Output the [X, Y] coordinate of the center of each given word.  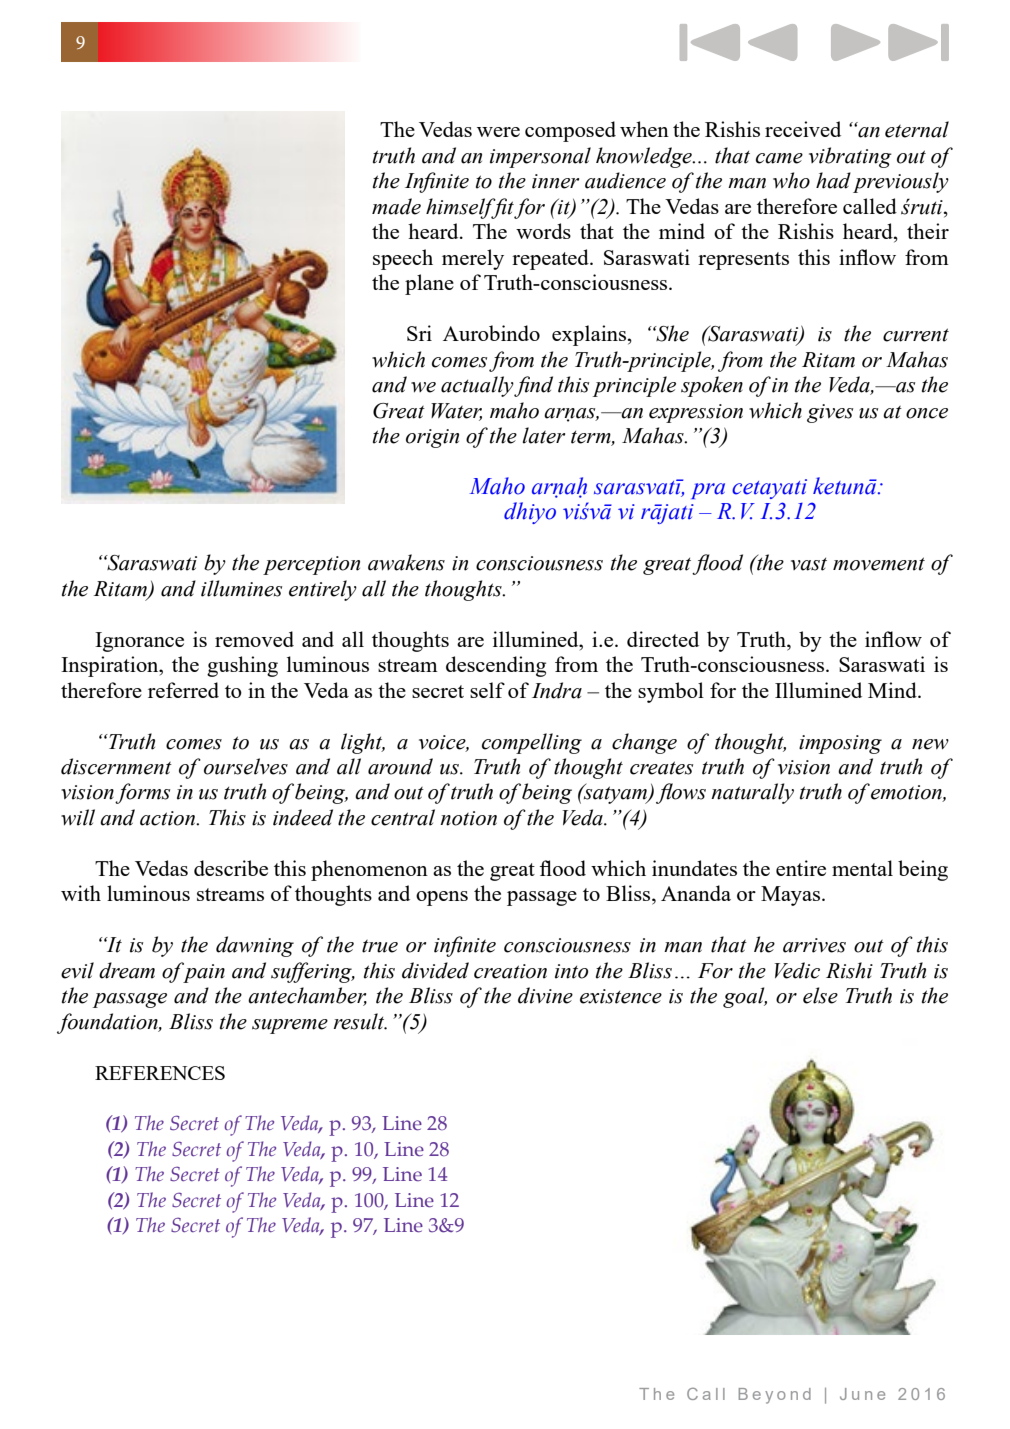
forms [142, 793]
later [543, 435]
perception [311, 565]
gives [830, 413]
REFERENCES [160, 1073]
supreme [290, 1026]
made [396, 206]
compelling [532, 743]
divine [545, 995]
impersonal [540, 157]
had [833, 180]
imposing [840, 744]
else [820, 995]
